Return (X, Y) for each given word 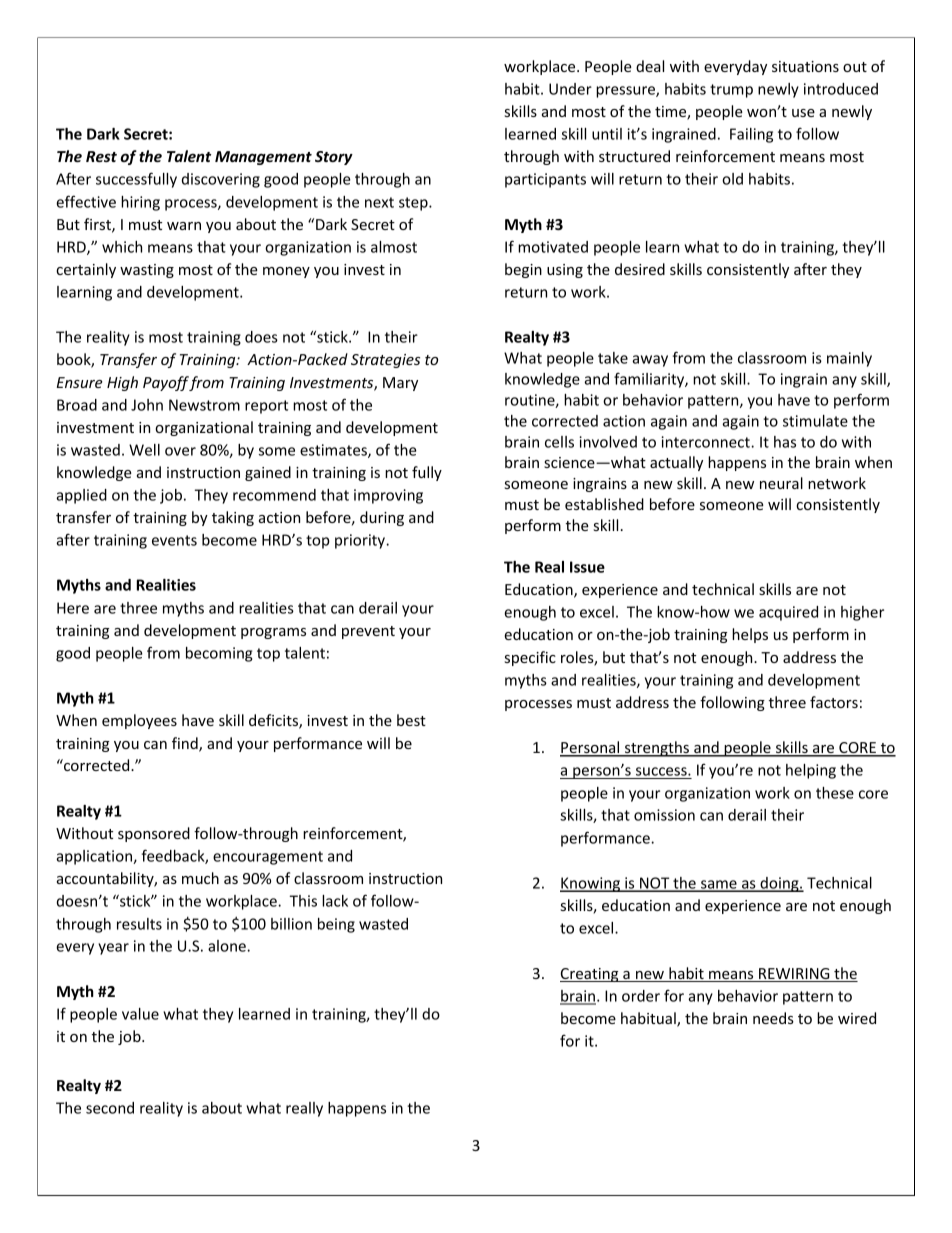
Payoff (166, 383)
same (719, 885)
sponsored (154, 834)
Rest (101, 156)
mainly (849, 359)
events (174, 540)
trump (731, 91)
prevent (368, 632)
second (110, 1108)
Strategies (385, 361)
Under (570, 89)
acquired (788, 613)
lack (335, 901)
